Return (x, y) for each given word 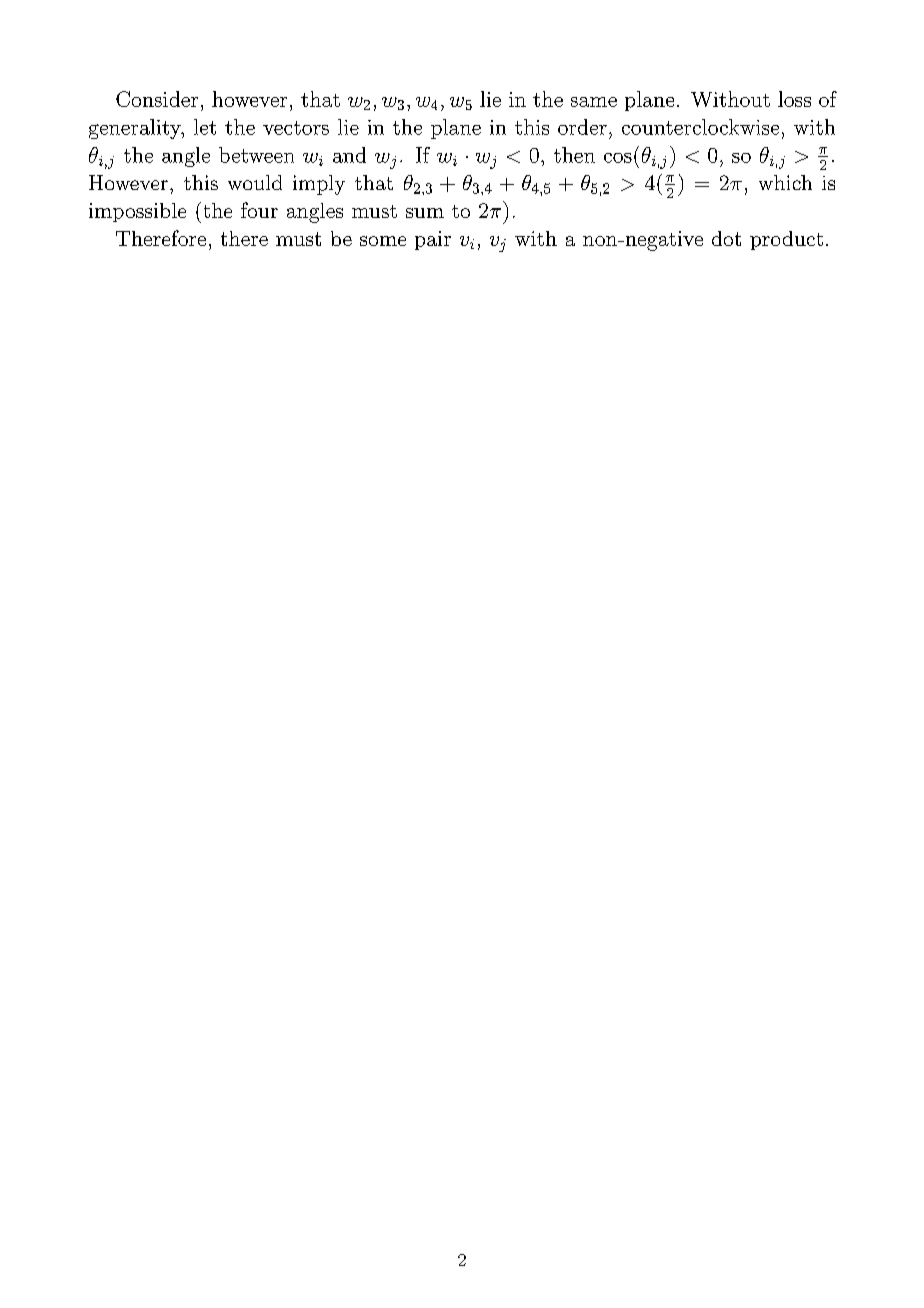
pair (433, 240)
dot (726, 238)
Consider (157, 99)
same (594, 102)
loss (794, 99)
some (383, 241)
